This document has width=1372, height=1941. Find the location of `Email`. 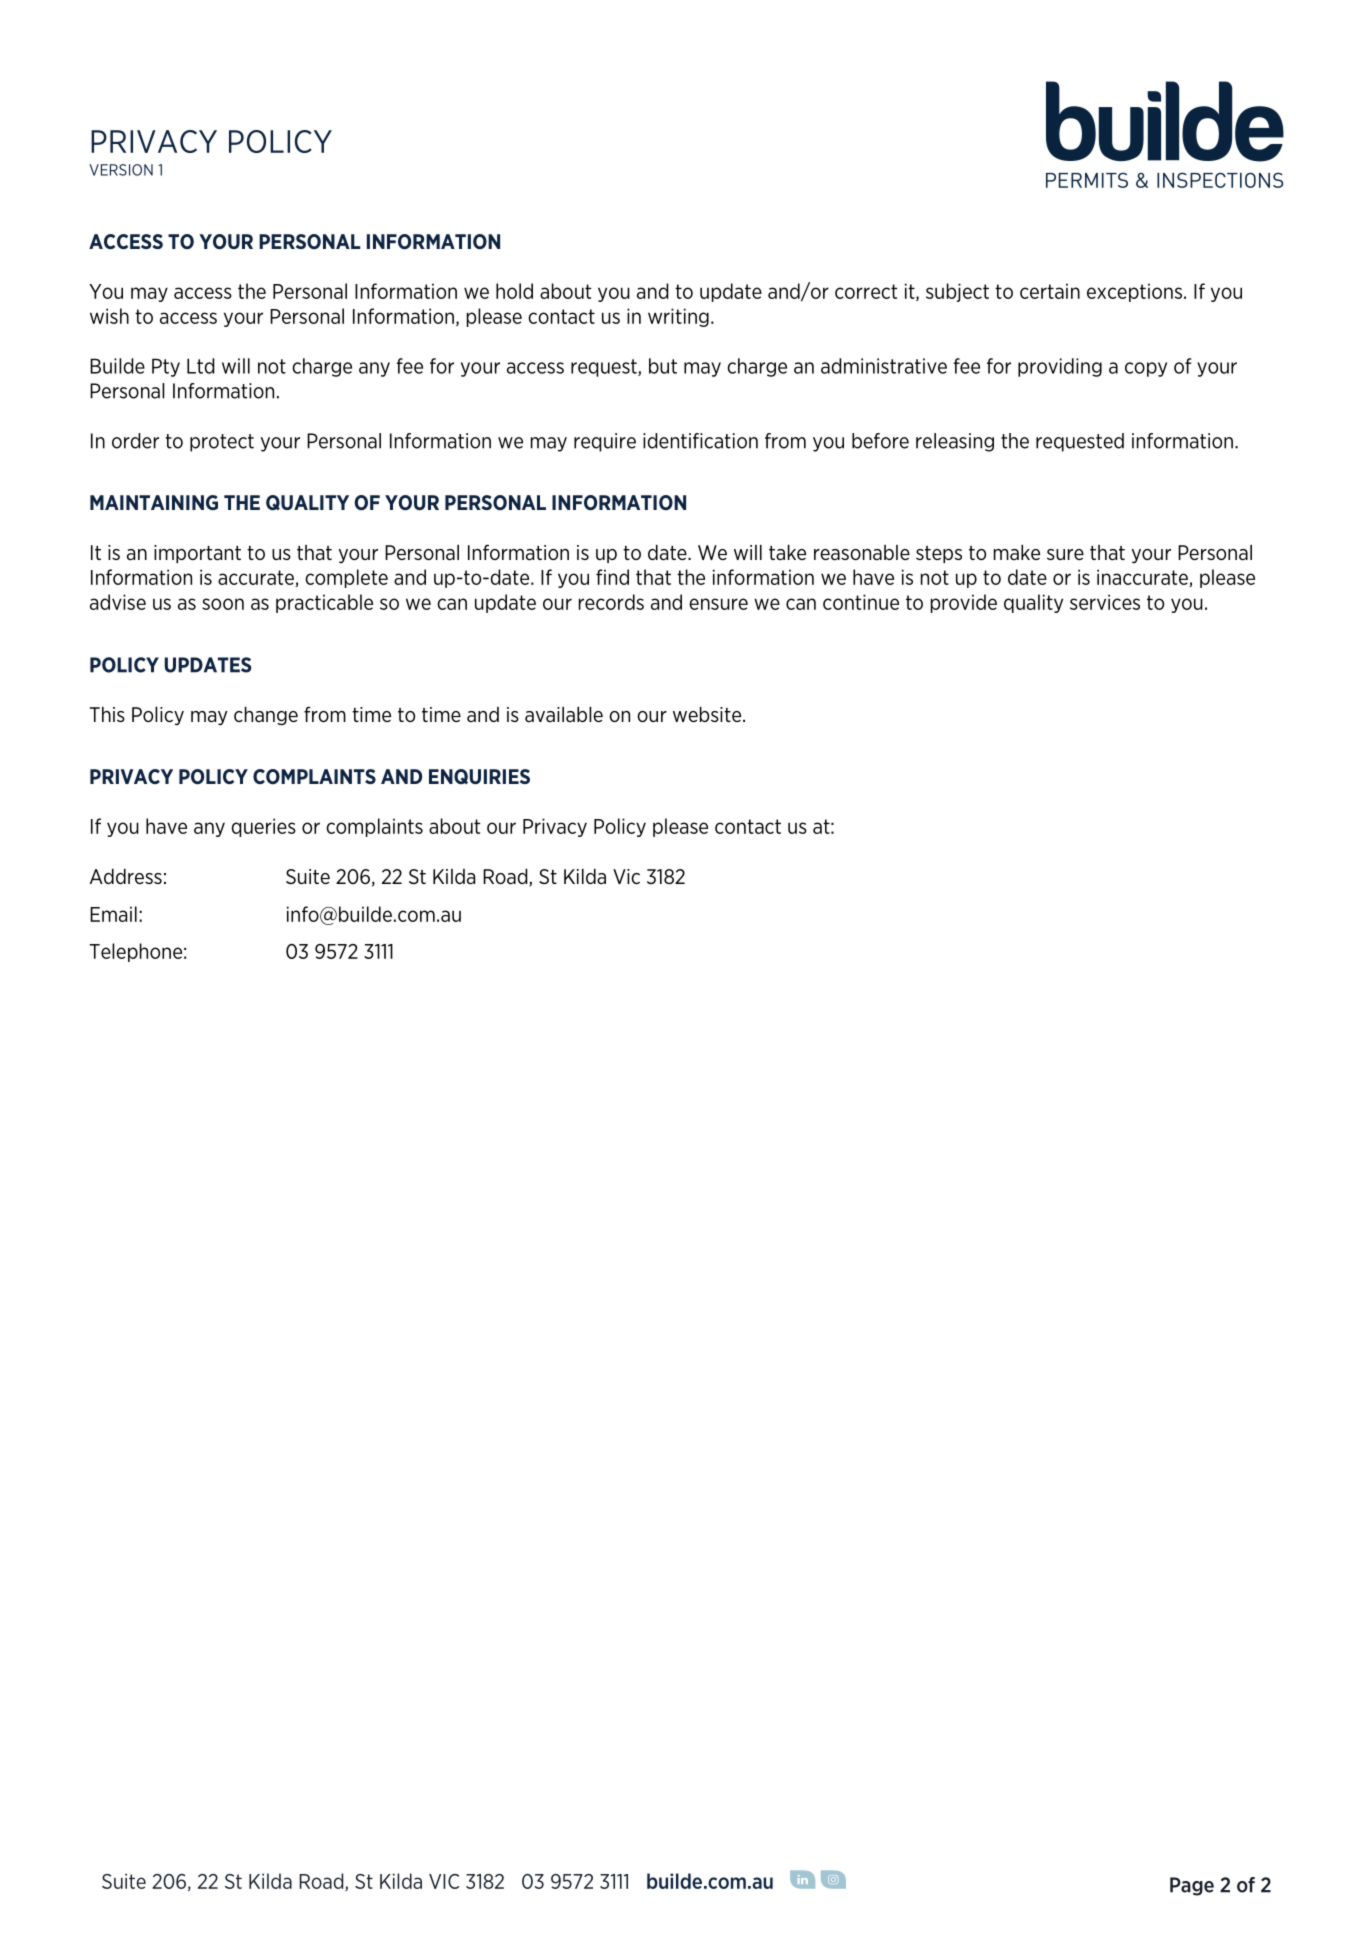

Email is located at coordinates (113, 914).
